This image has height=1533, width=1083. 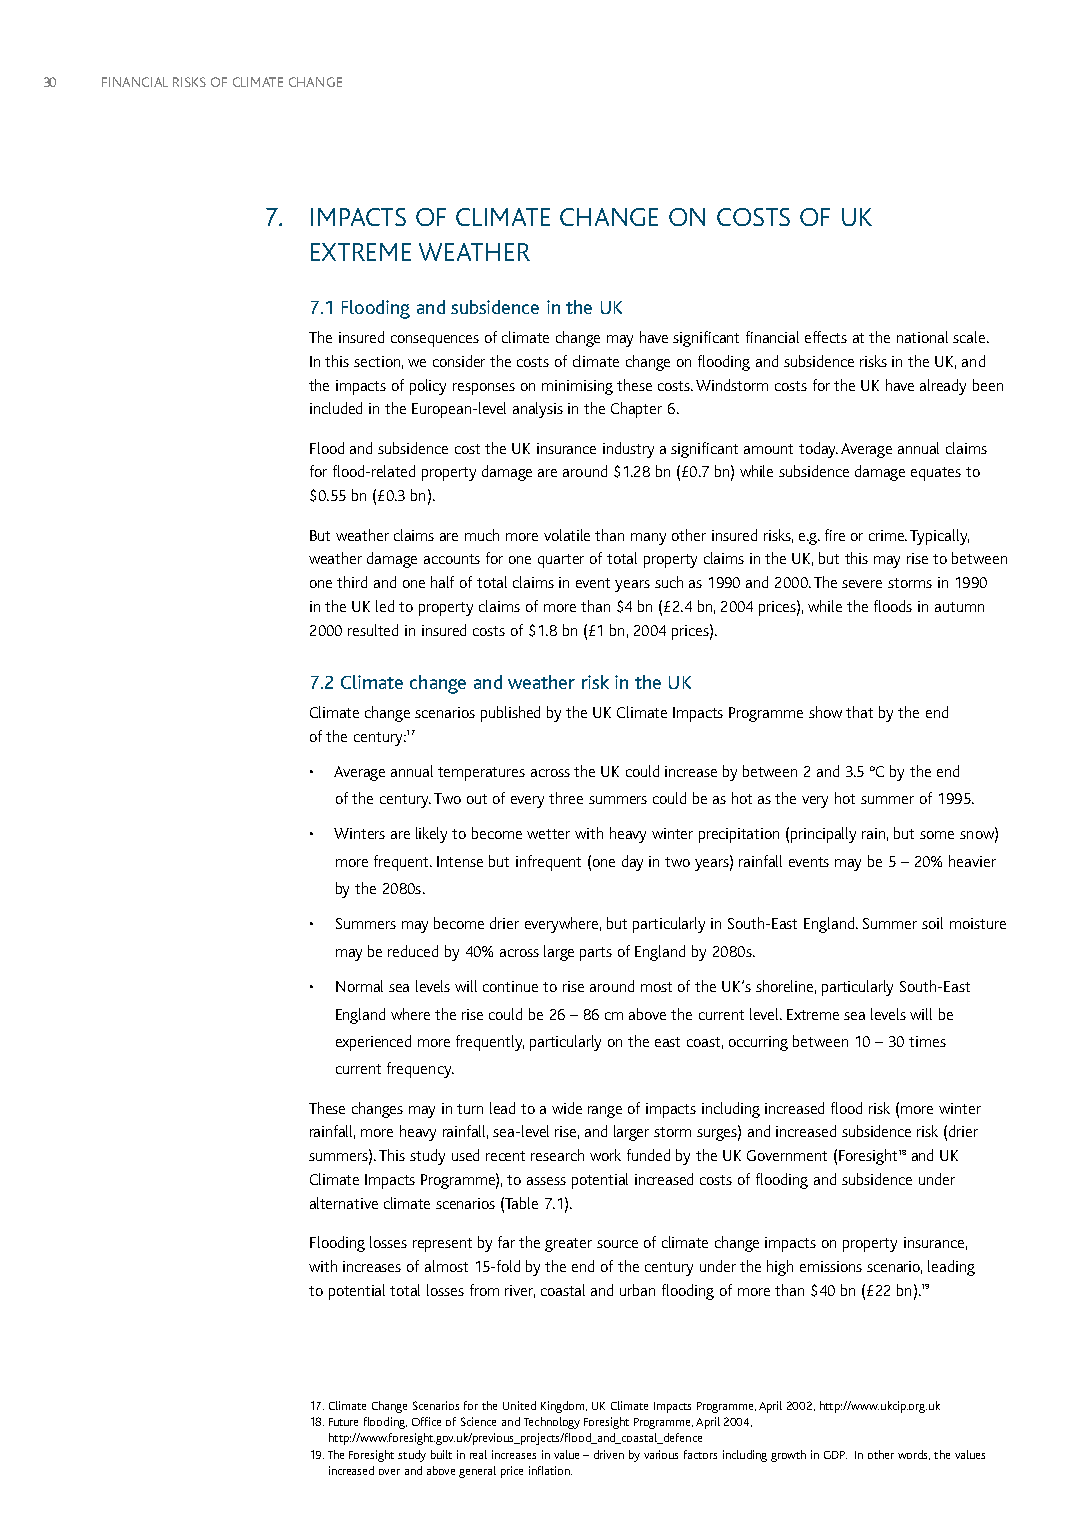 I want to click on already, so click(x=943, y=387).
